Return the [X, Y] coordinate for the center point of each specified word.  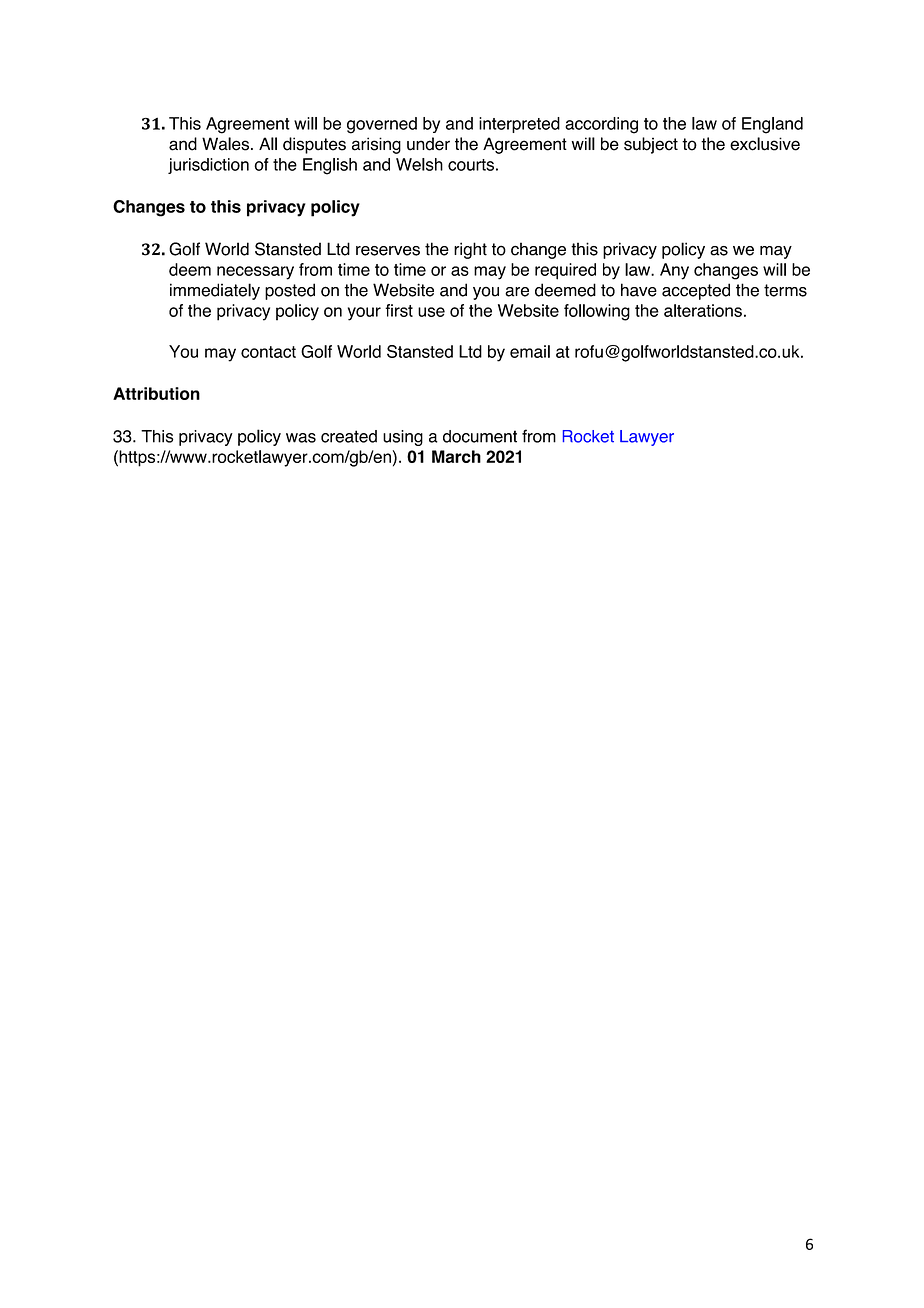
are [517, 292]
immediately [215, 291]
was [301, 438]
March [456, 456]
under [428, 144]
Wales [225, 144]
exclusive [765, 144]
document [480, 436]
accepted [696, 291]
